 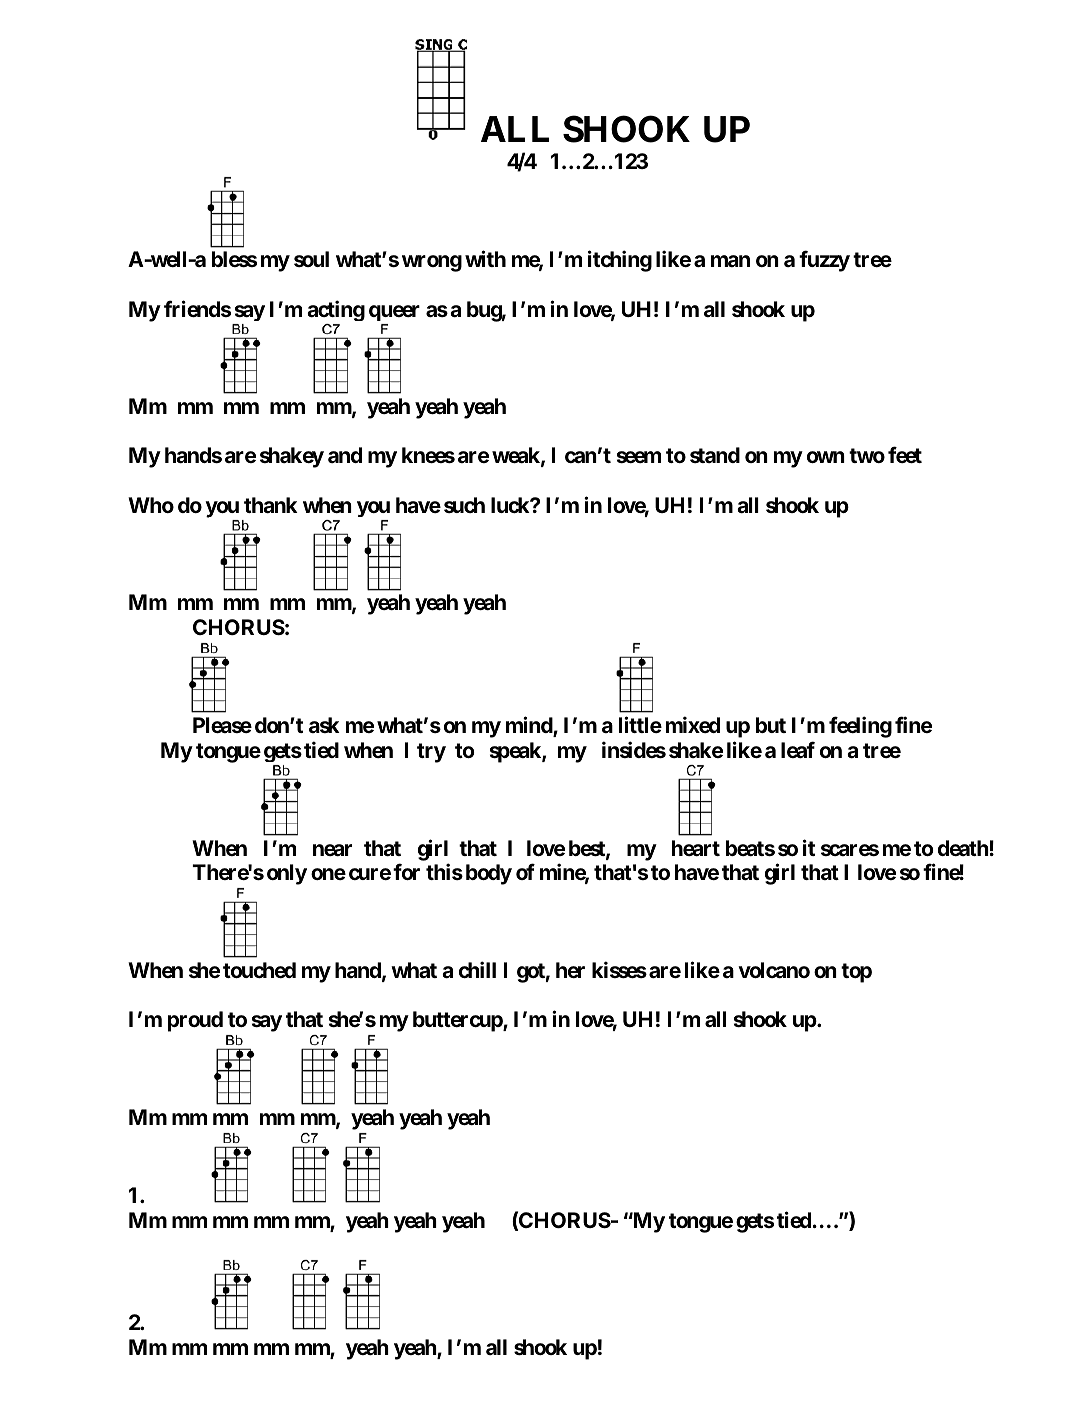 I want to click on mind, so click(x=530, y=726).
